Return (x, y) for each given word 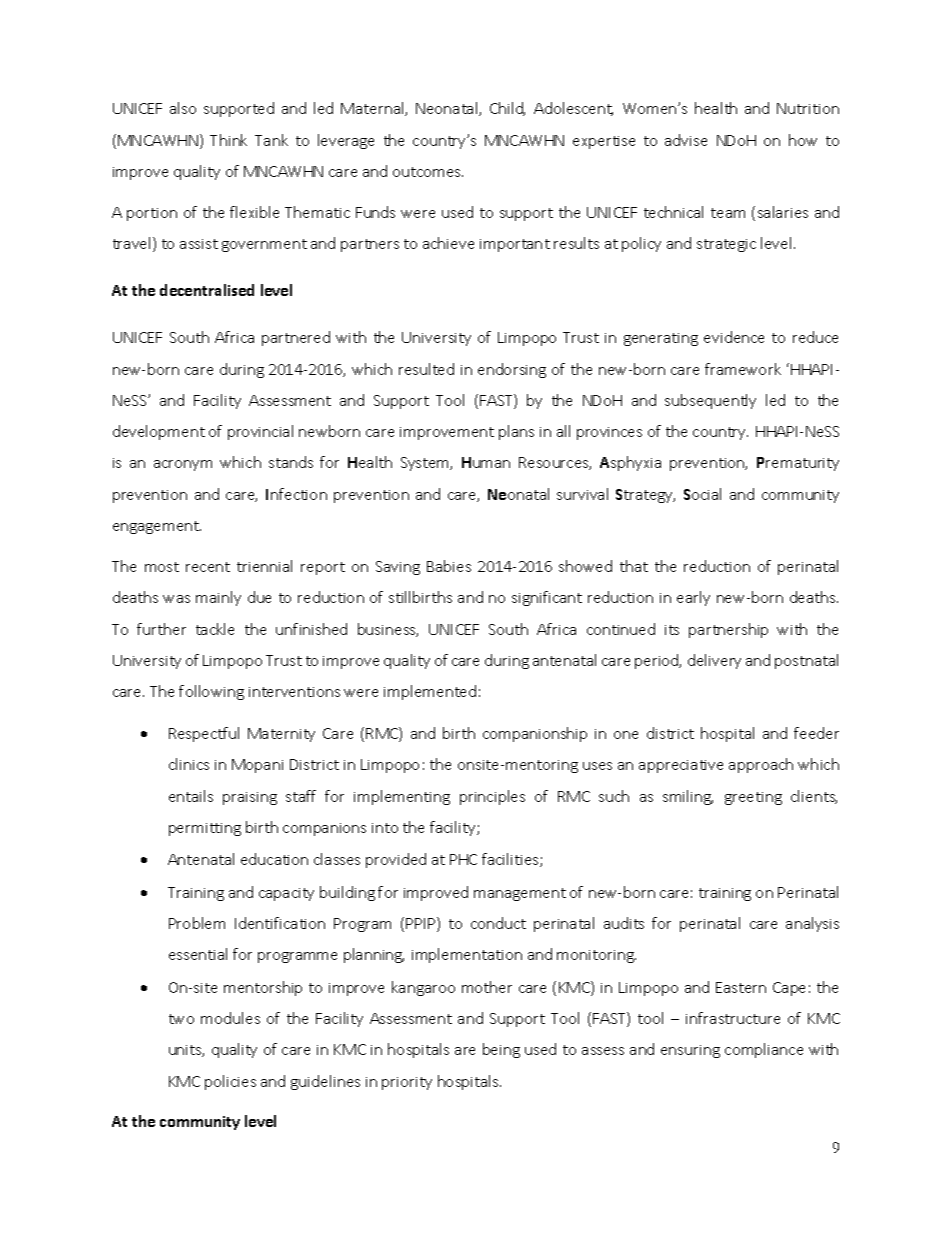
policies (230, 1082)
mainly (218, 598)
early (693, 598)
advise (686, 140)
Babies (449, 566)
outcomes (428, 172)
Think (228, 140)
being (501, 1050)
